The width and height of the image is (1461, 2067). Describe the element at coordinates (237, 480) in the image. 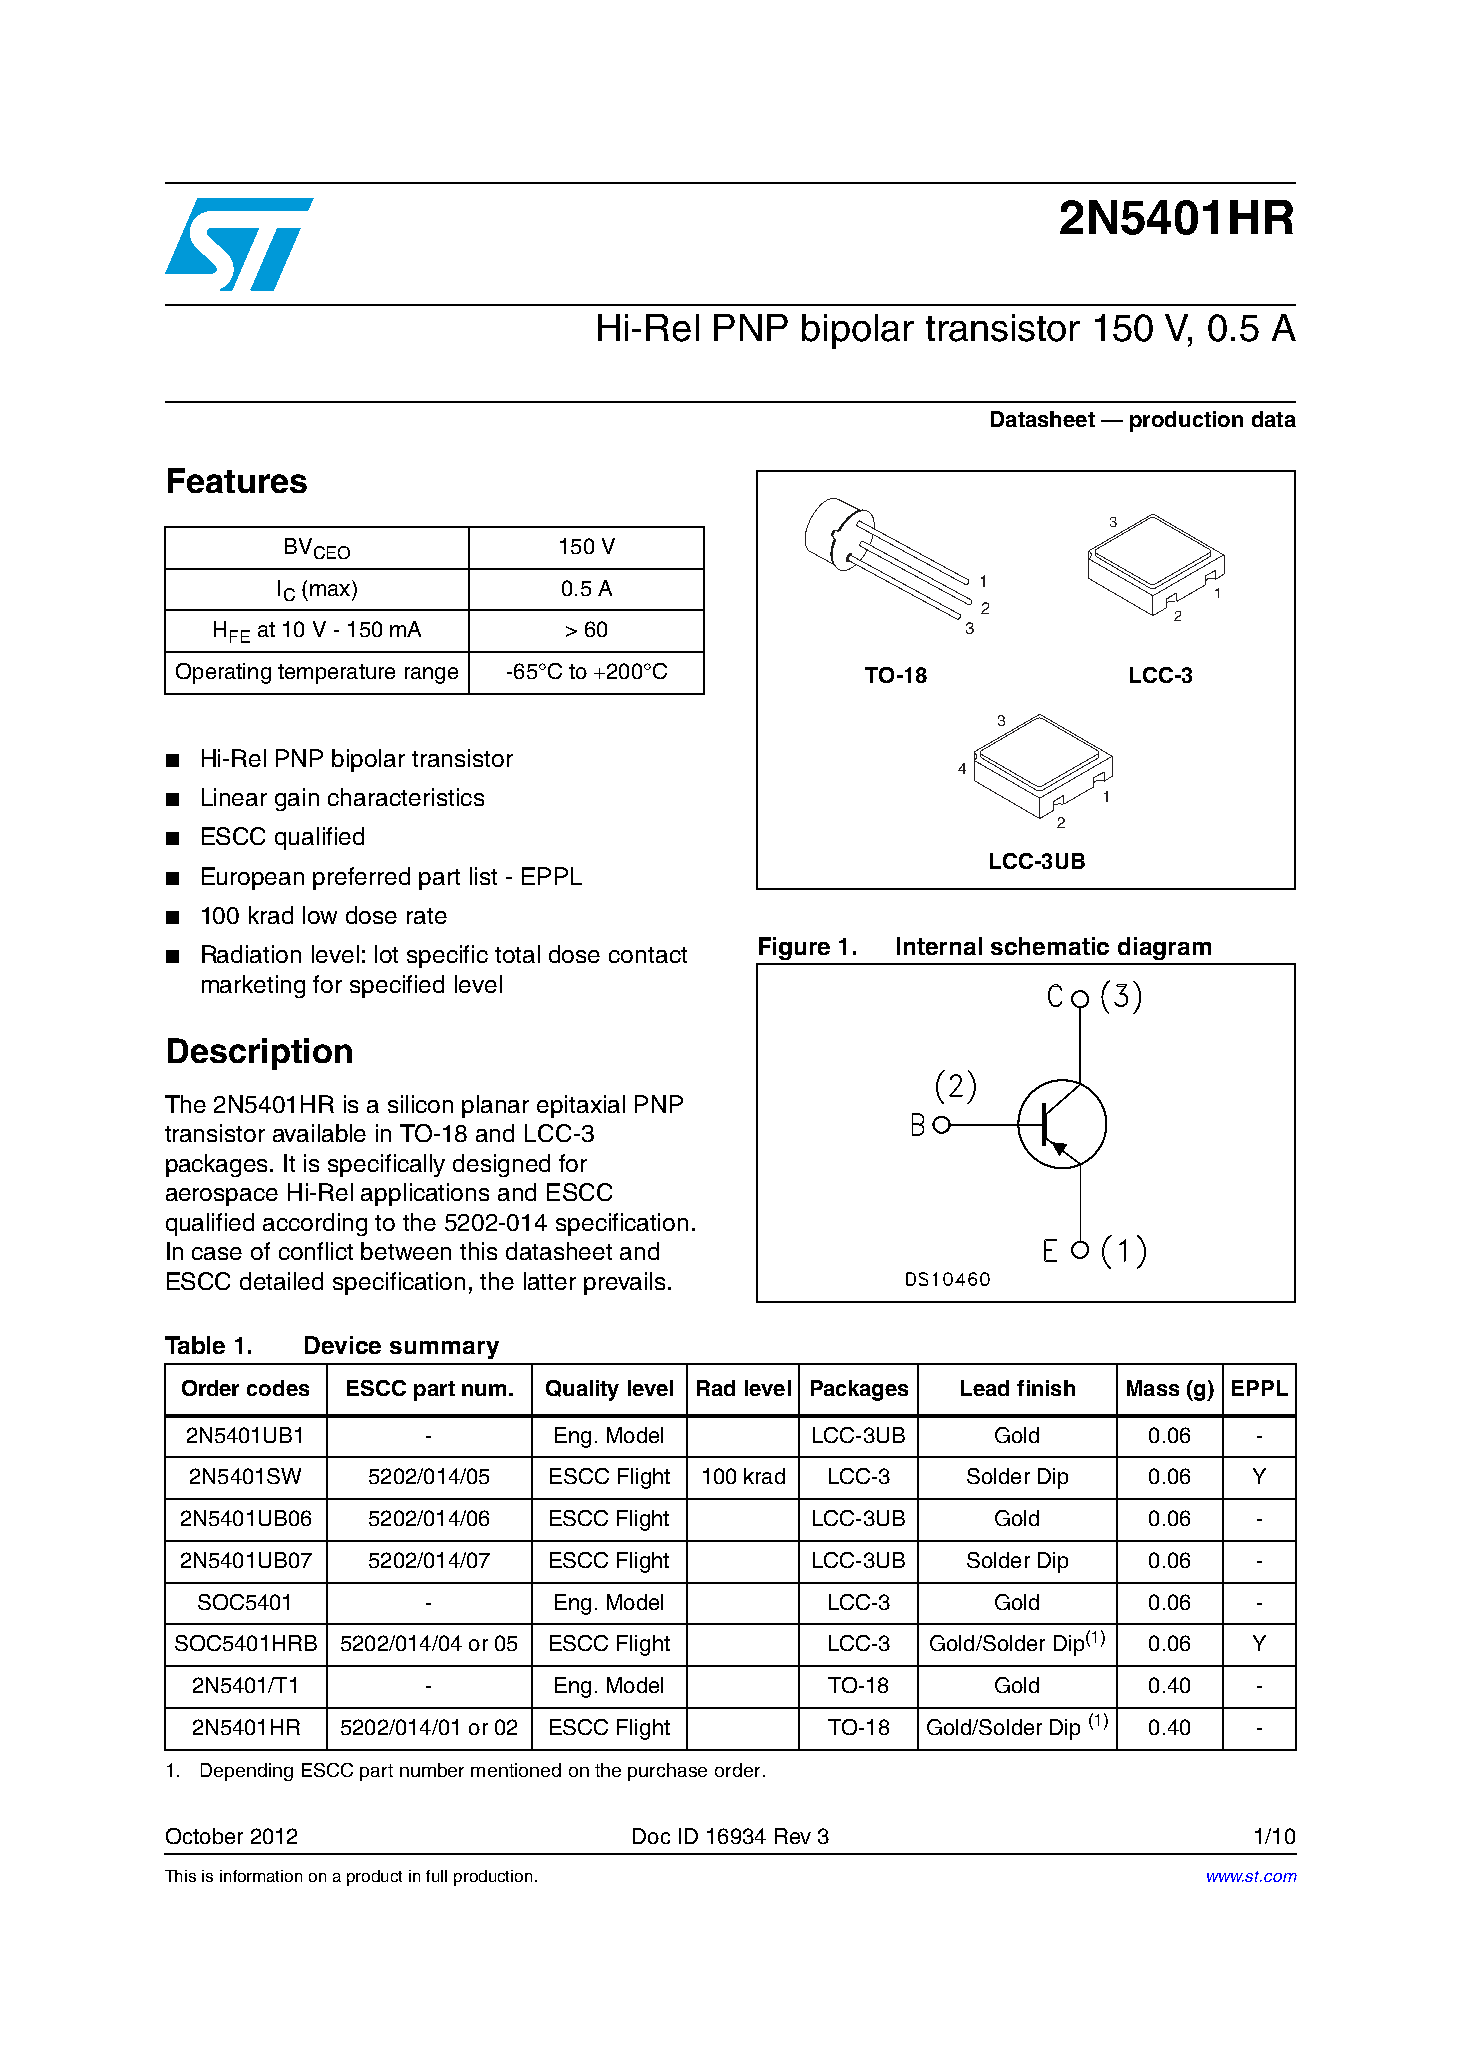

I see `Features` at that location.
